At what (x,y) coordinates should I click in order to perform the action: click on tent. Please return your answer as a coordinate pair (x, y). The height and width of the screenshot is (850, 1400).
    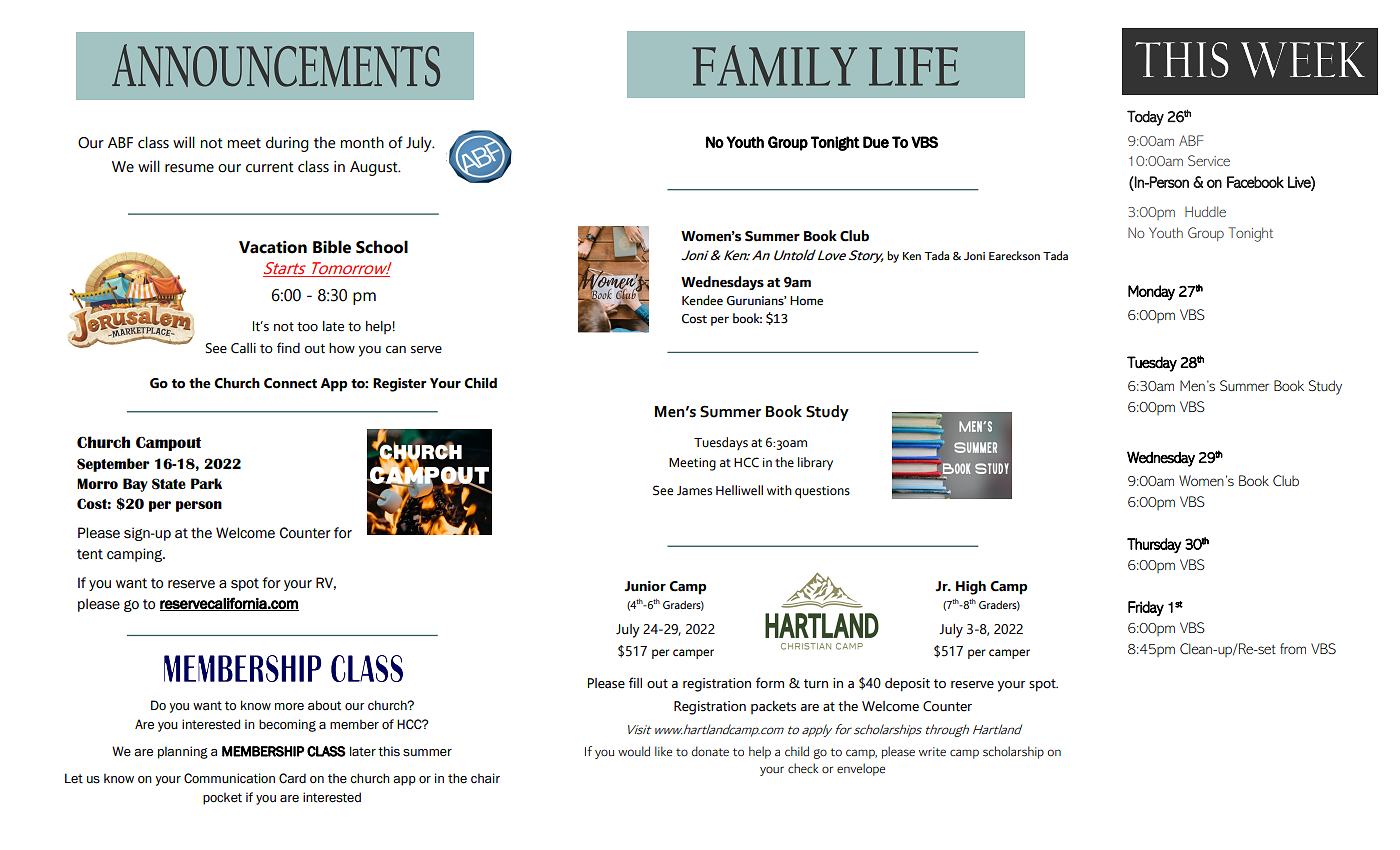
    Looking at the image, I should click on (90, 554).
